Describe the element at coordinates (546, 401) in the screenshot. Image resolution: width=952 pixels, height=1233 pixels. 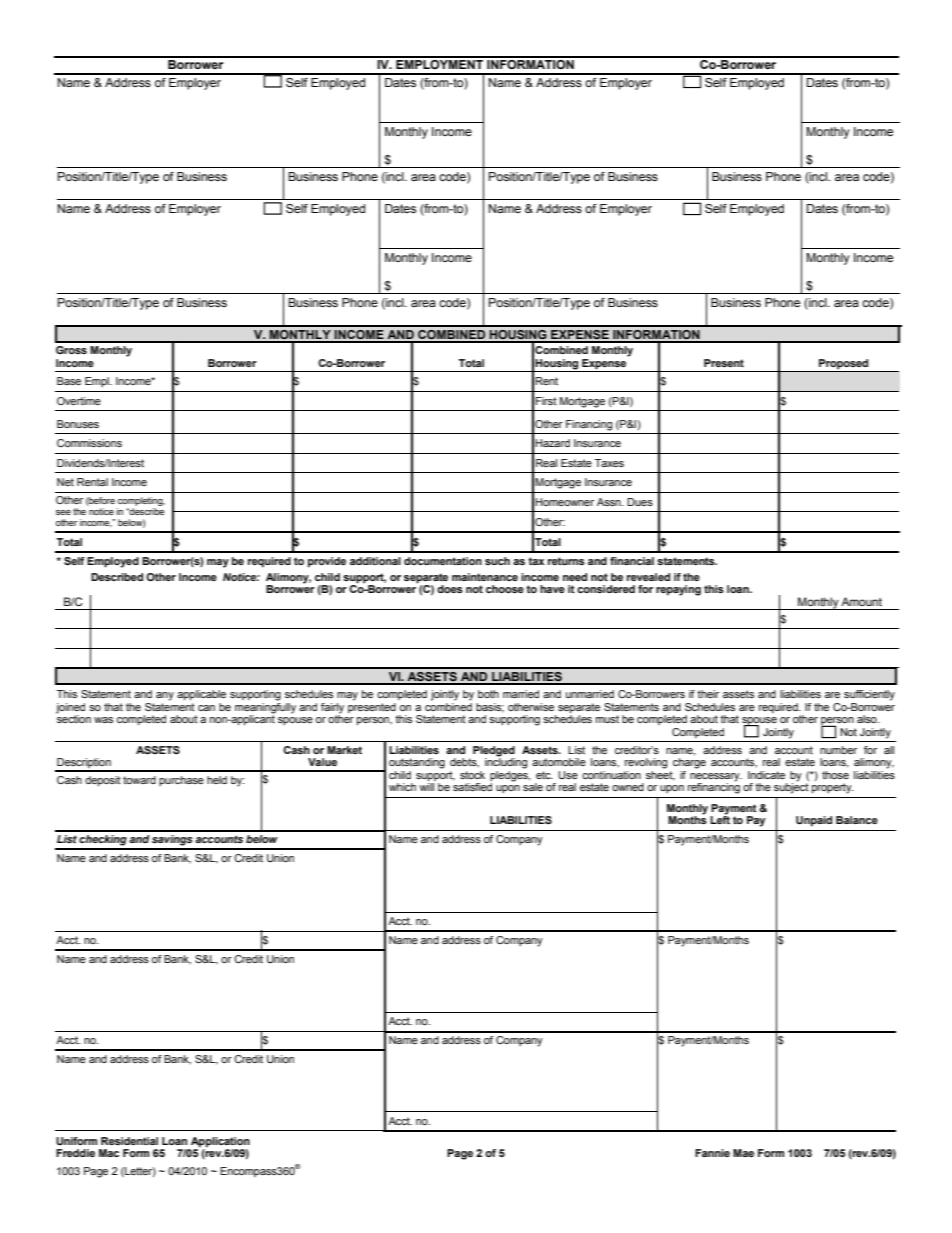
I see `First` at that location.
